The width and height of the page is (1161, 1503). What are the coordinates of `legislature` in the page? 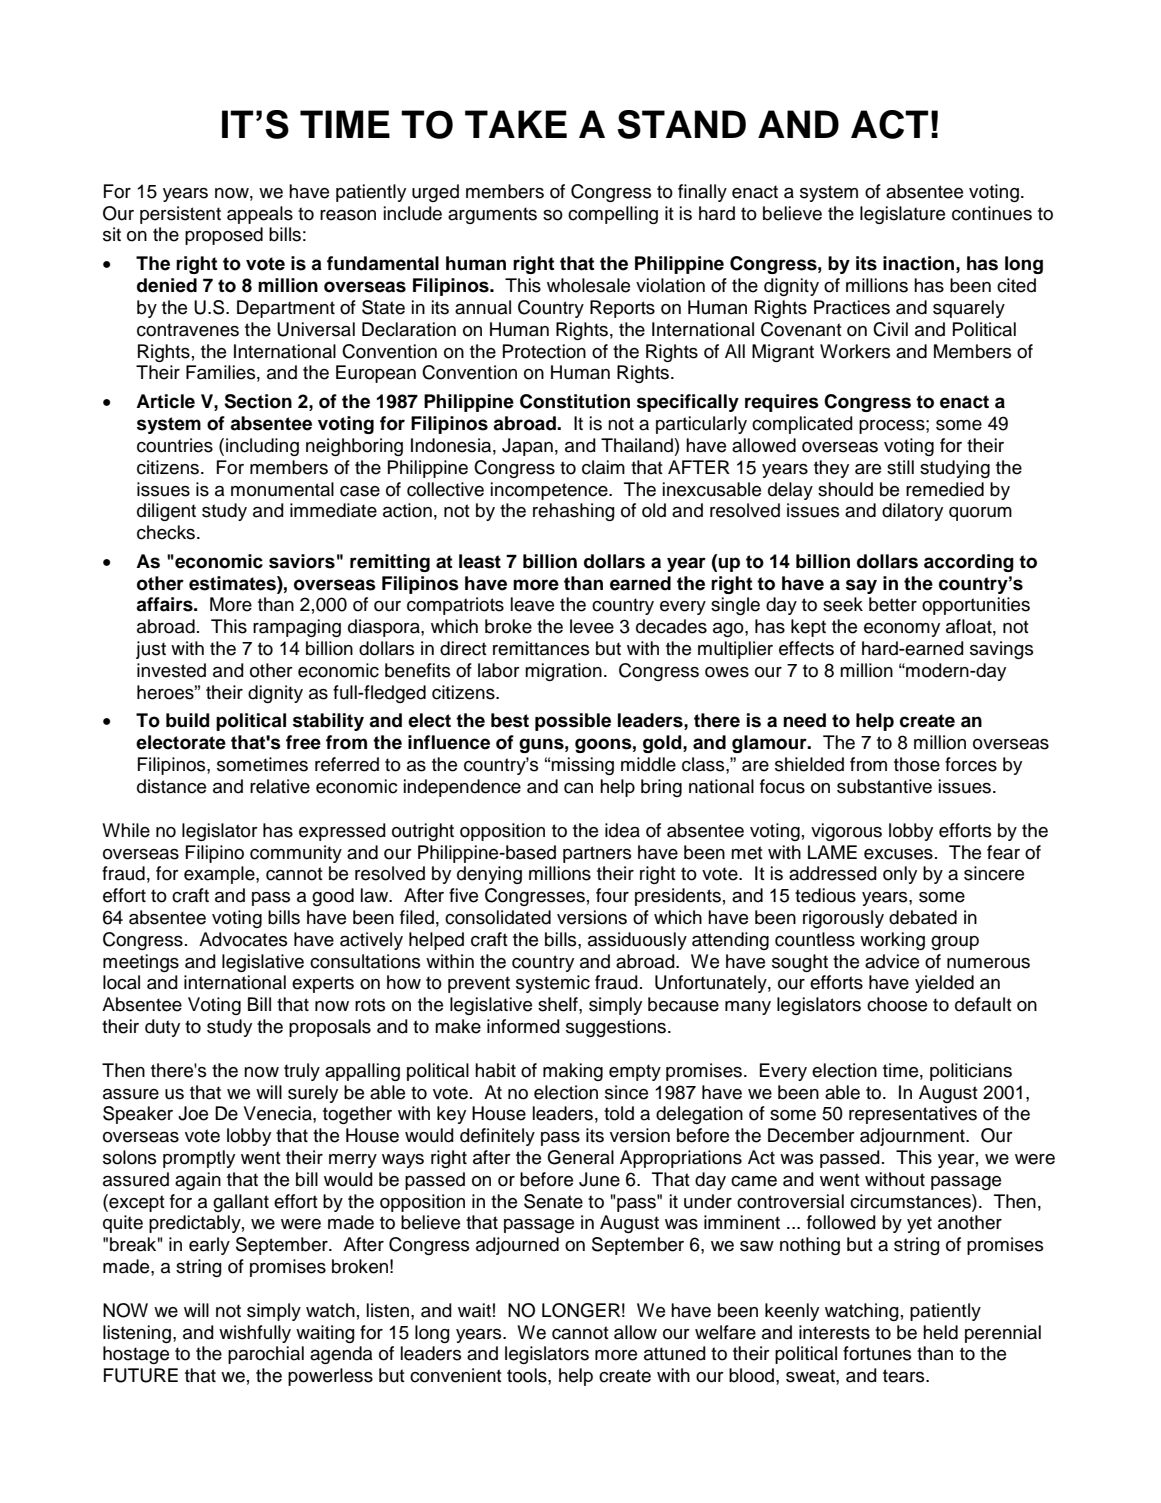 It's located at (902, 215).
